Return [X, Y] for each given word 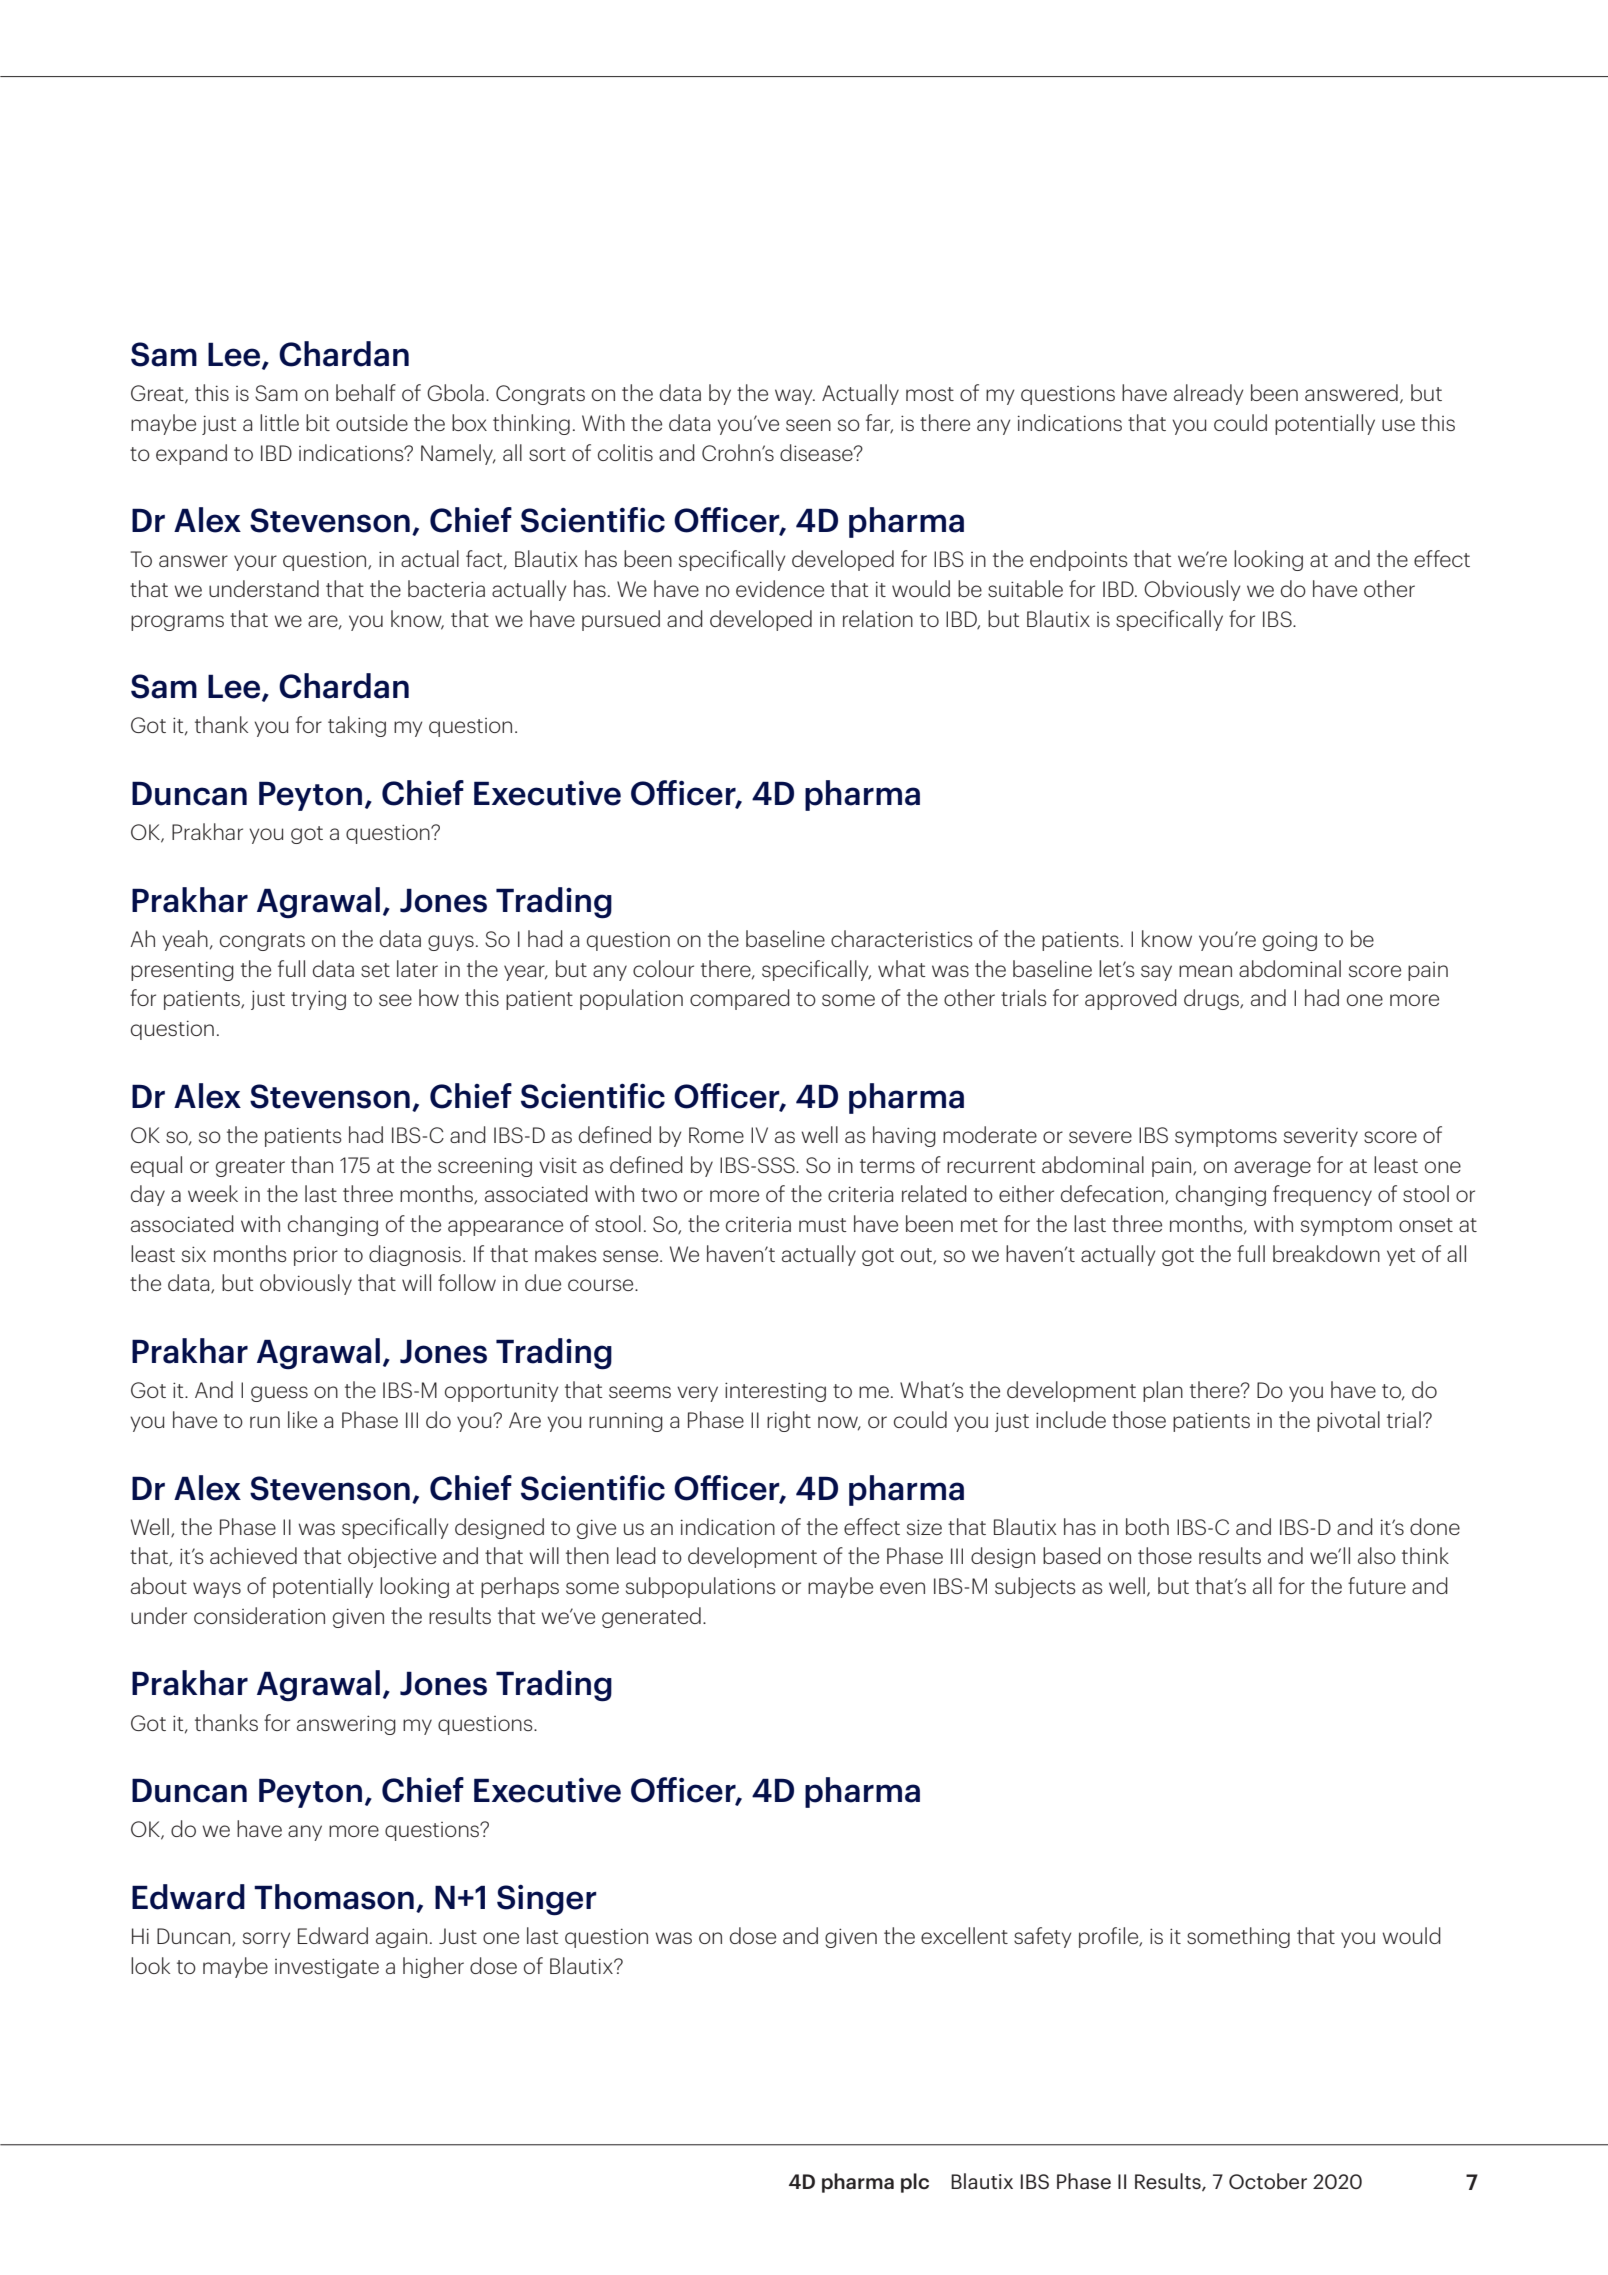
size [924, 1527]
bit [318, 422]
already [1208, 394]
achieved [253, 1555]
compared [740, 999]
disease [817, 452]
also [1377, 1555]
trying [318, 1000]
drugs [1213, 999]
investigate [327, 1968]
